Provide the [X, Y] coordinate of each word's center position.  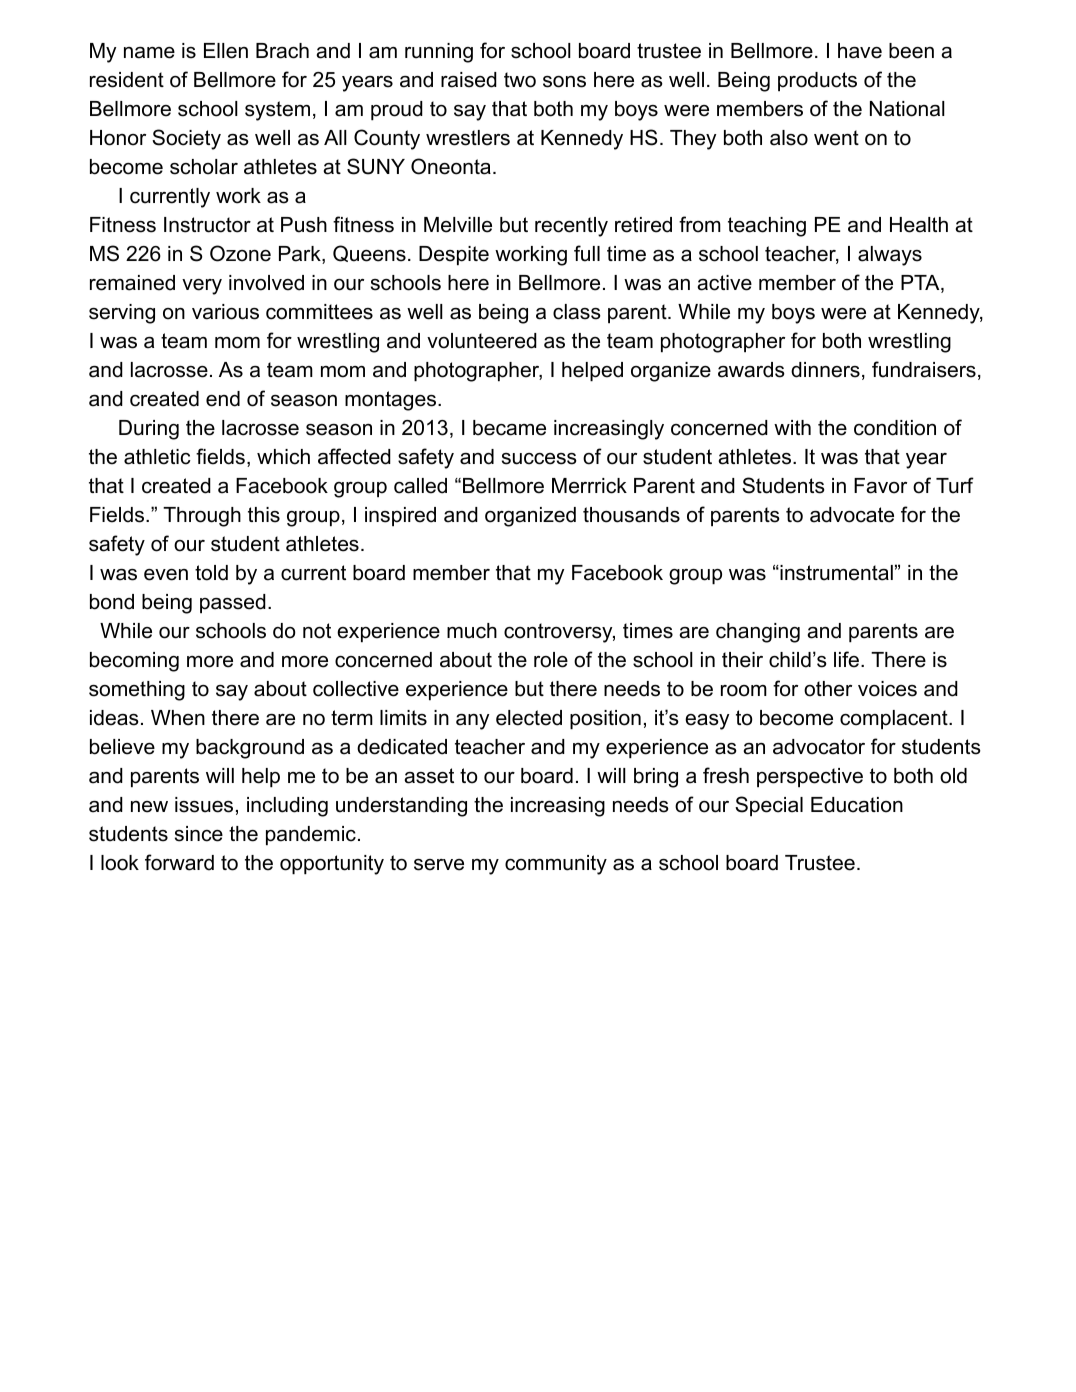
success [539, 459]
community [556, 865]
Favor [880, 486]
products [817, 82]
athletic [157, 457]
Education [857, 805]
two [520, 80]
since [199, 834]
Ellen [226, 51]
